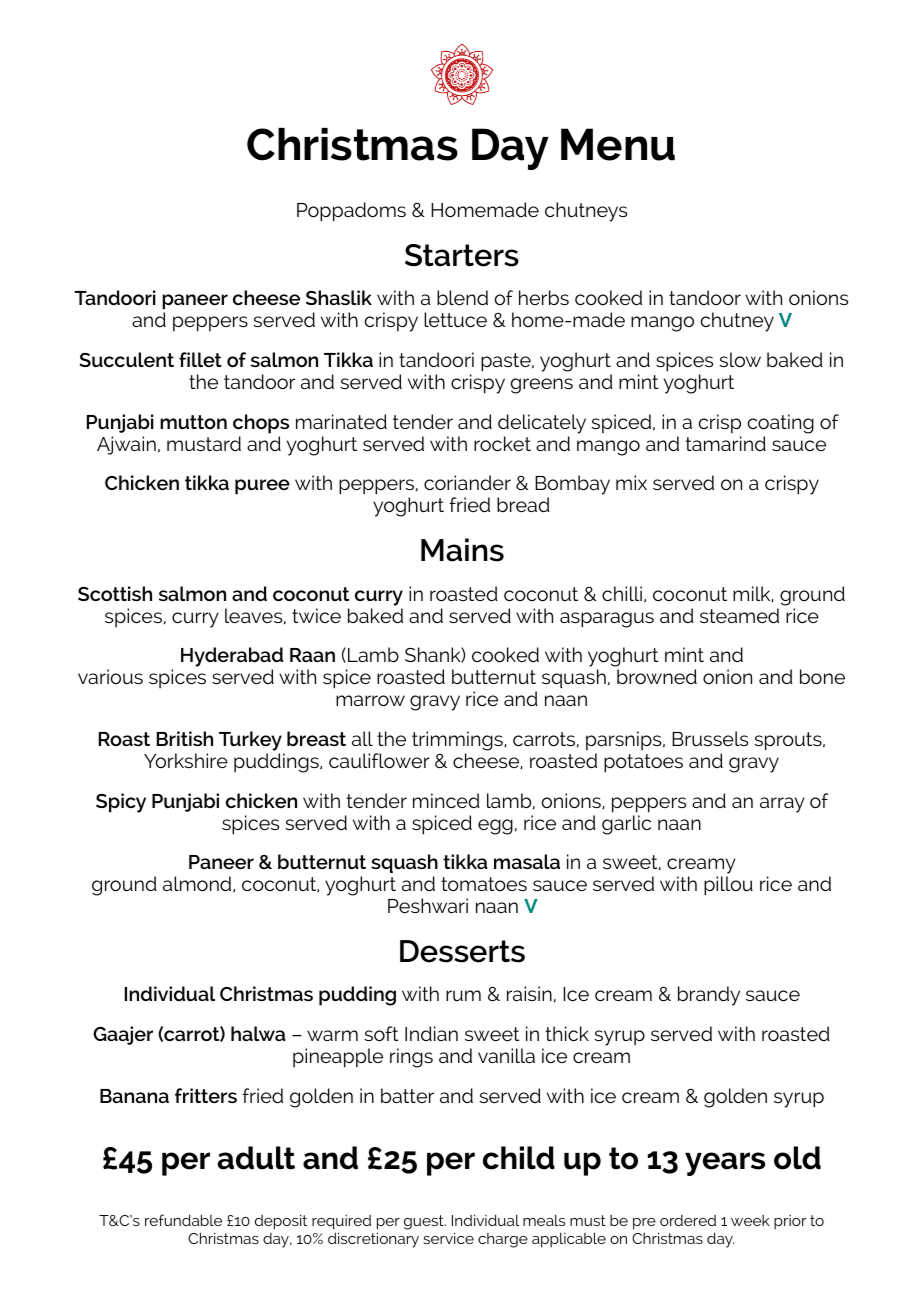 Image resolution: width=924 pixels, height=1311 pixels. I want to click on Starters, so click(462, 255).
